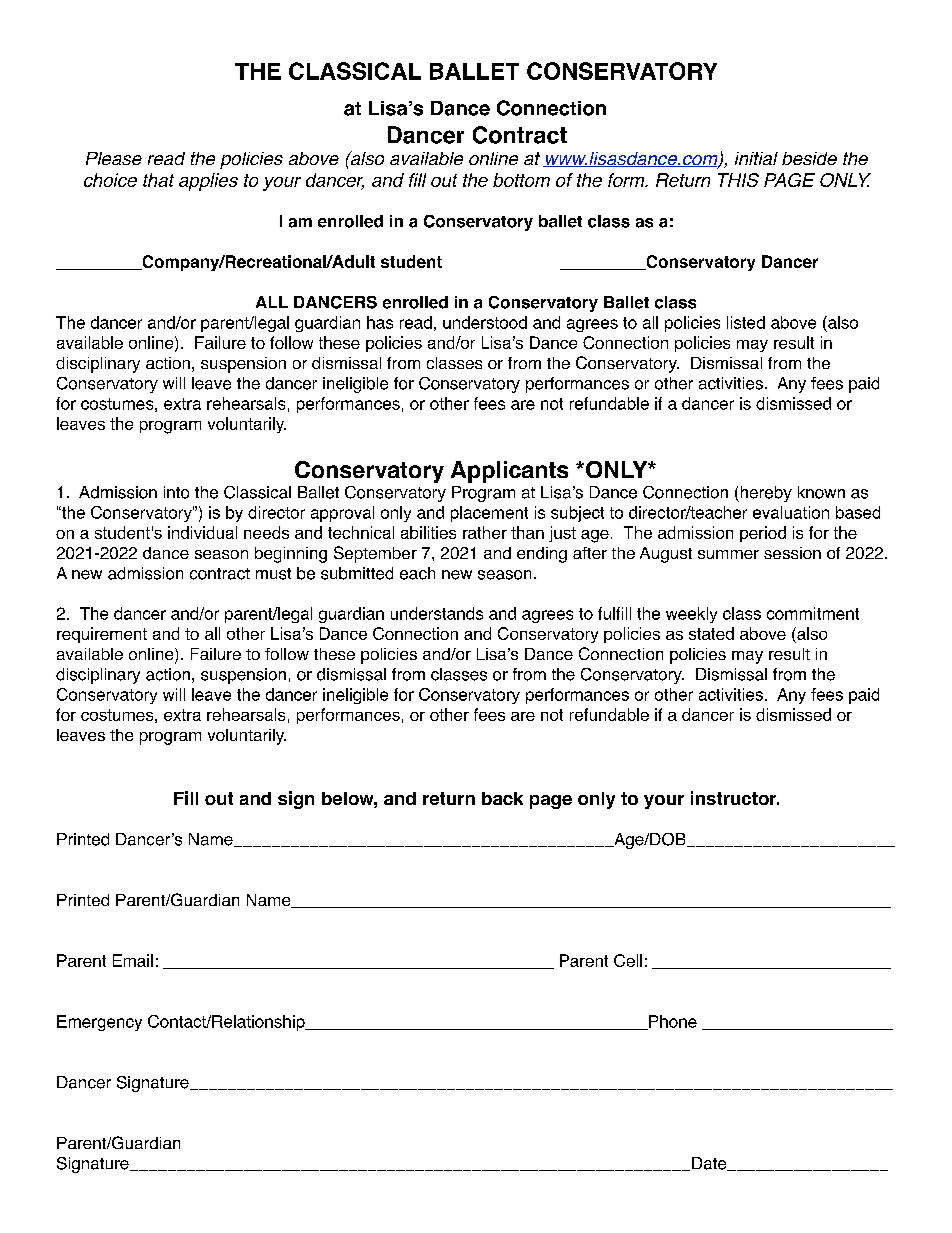 The width and height of the screenshot is (952, 1233). What do you see at coordinates (756, 158) in the screenshot?
I see `initial` at bounding box center [756, 158].
